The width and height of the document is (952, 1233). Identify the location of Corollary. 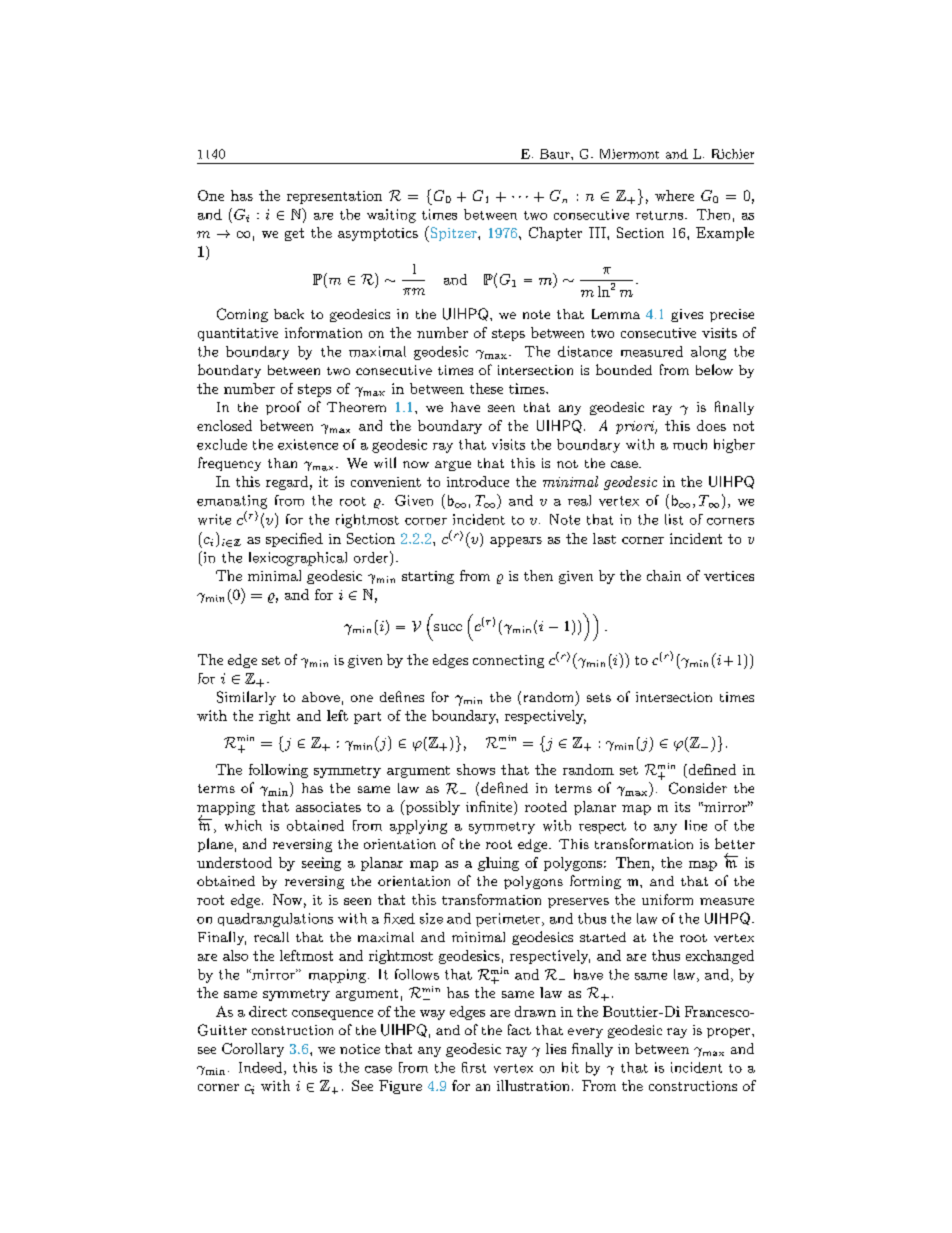
(253, 1050).
